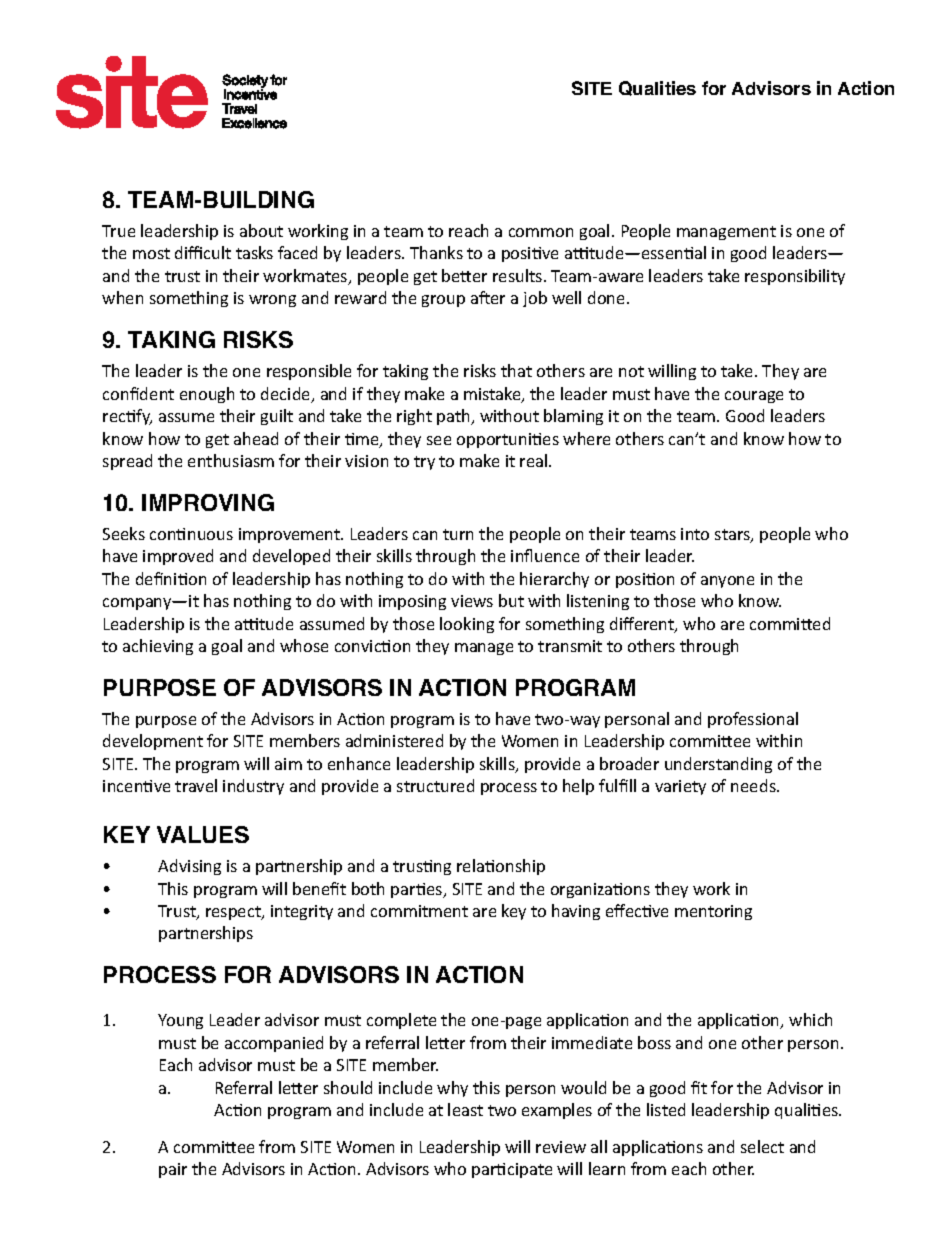 This document has width=952, height=1233. Describe the element at coordinates (464, 275) in the document. I see `better` at that location.
